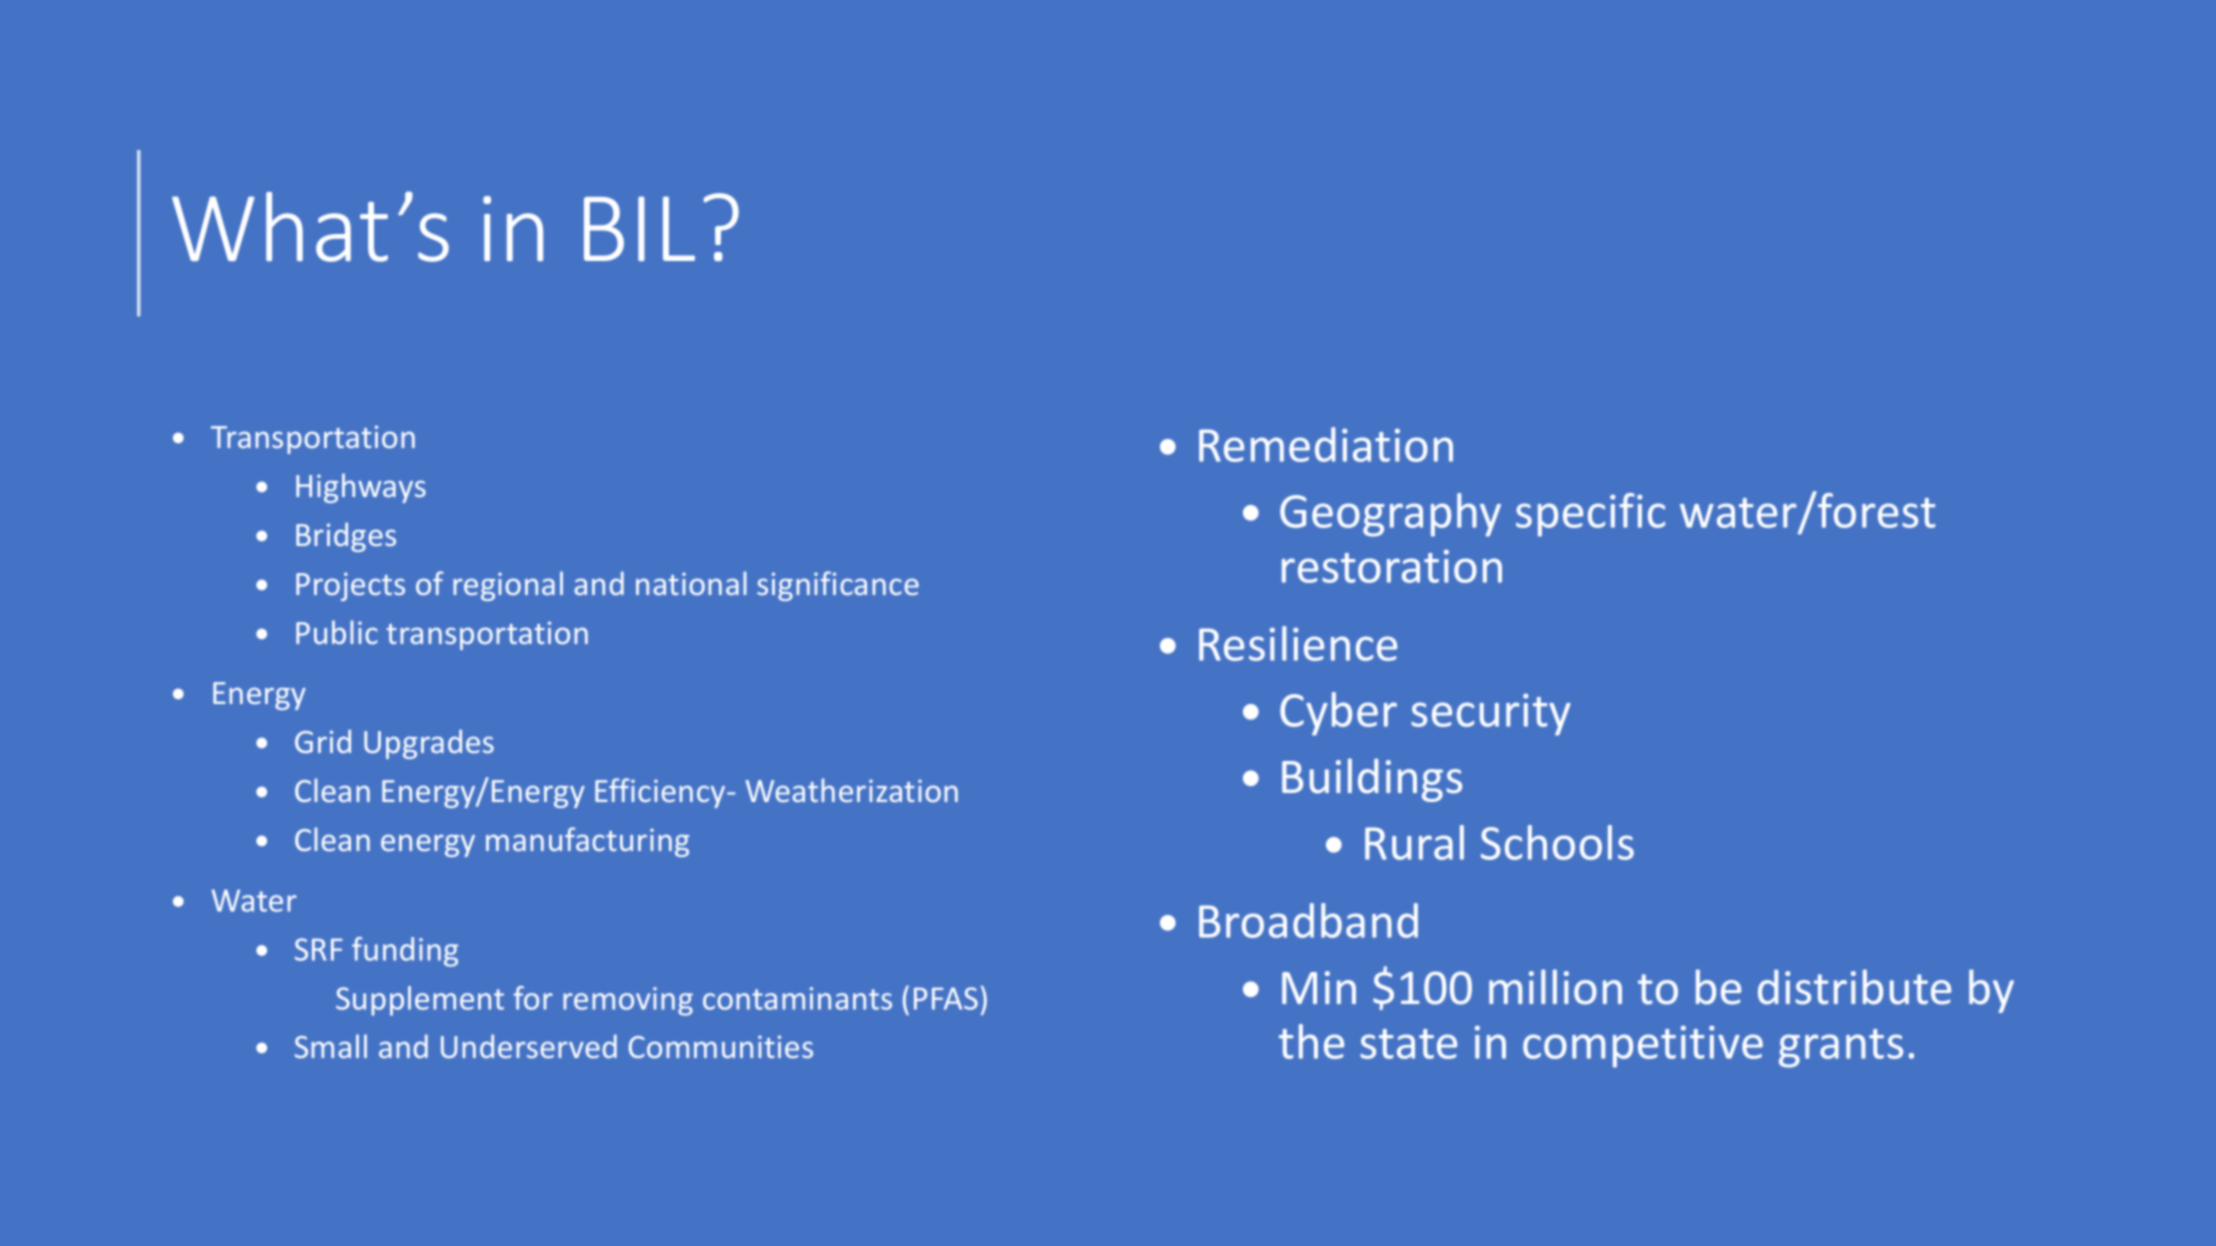 This page has width=2216, height=1246. I want to click on competitive, so click(1643, 1047).
